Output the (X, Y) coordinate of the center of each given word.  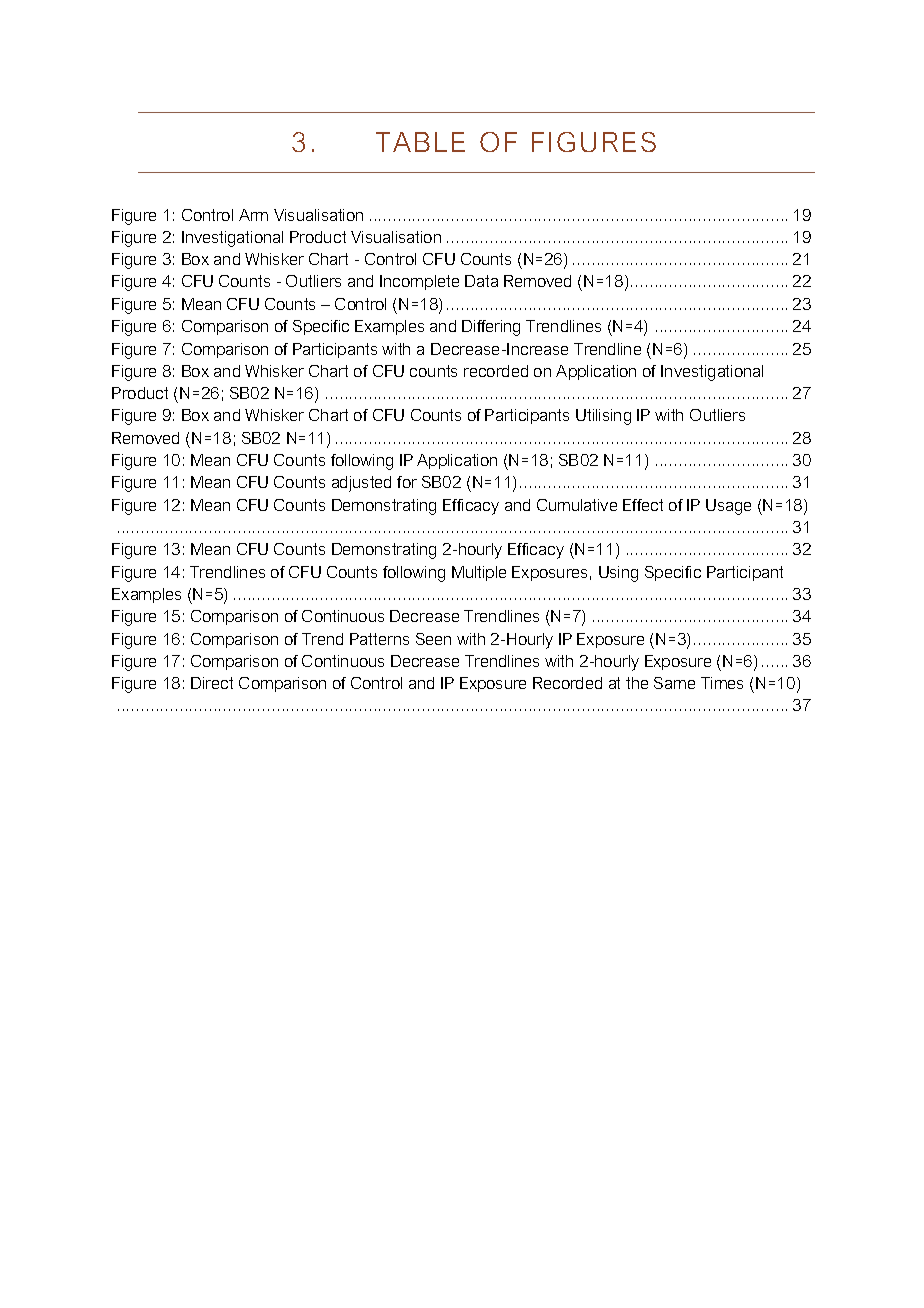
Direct (212, 683)
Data (481, 281)
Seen (433, 639)
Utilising (603, 417)
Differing (491, 328)
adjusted (361, 484)
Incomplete (419, 282)
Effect (643, 505)
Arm (253, 215)
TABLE (420, 142)
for (407, 482)
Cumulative (577, 505)
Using (618, 574)
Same (674, 683)
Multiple (479, 573)
